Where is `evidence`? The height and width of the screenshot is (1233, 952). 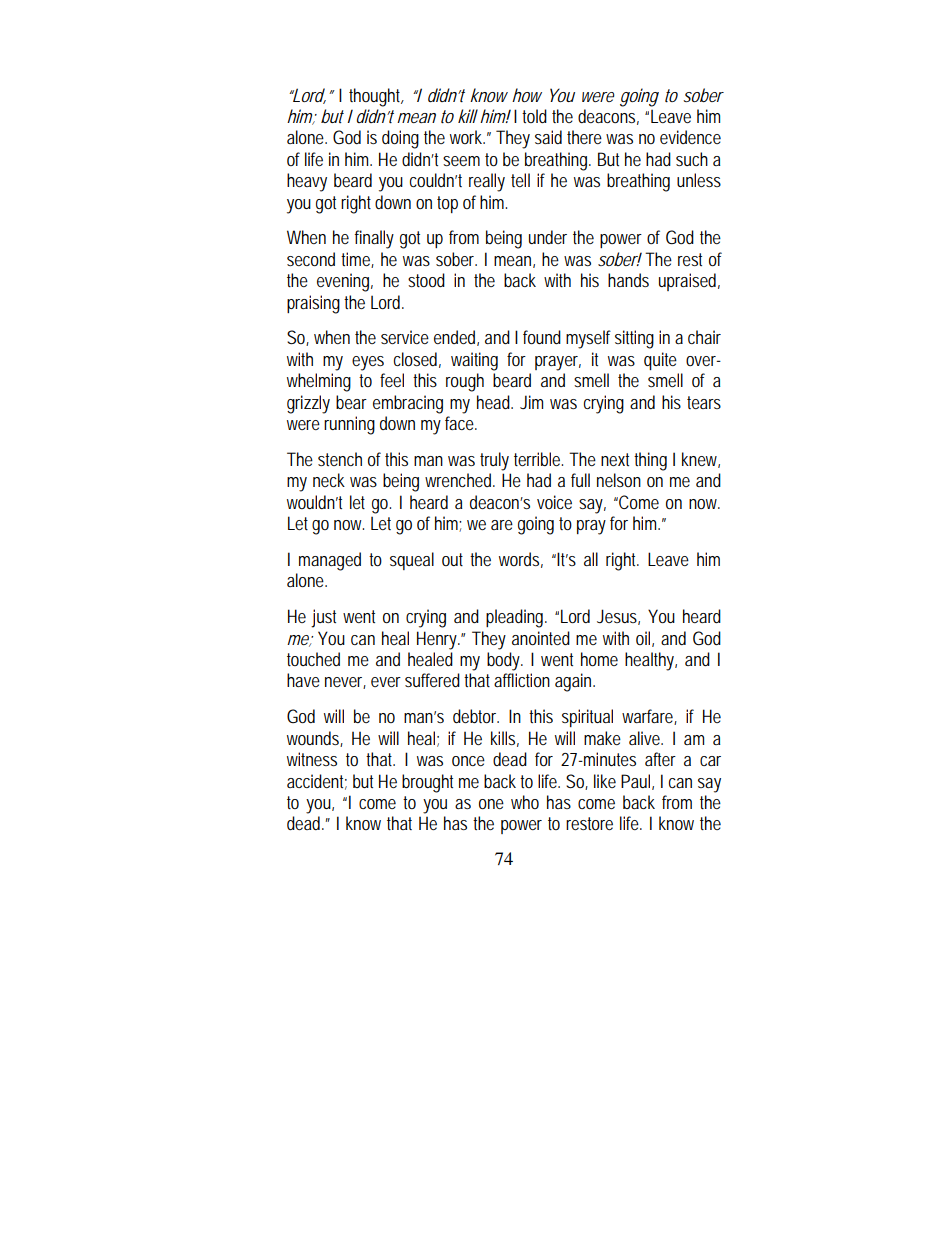
evidence is located at coordinates (690, 137).
